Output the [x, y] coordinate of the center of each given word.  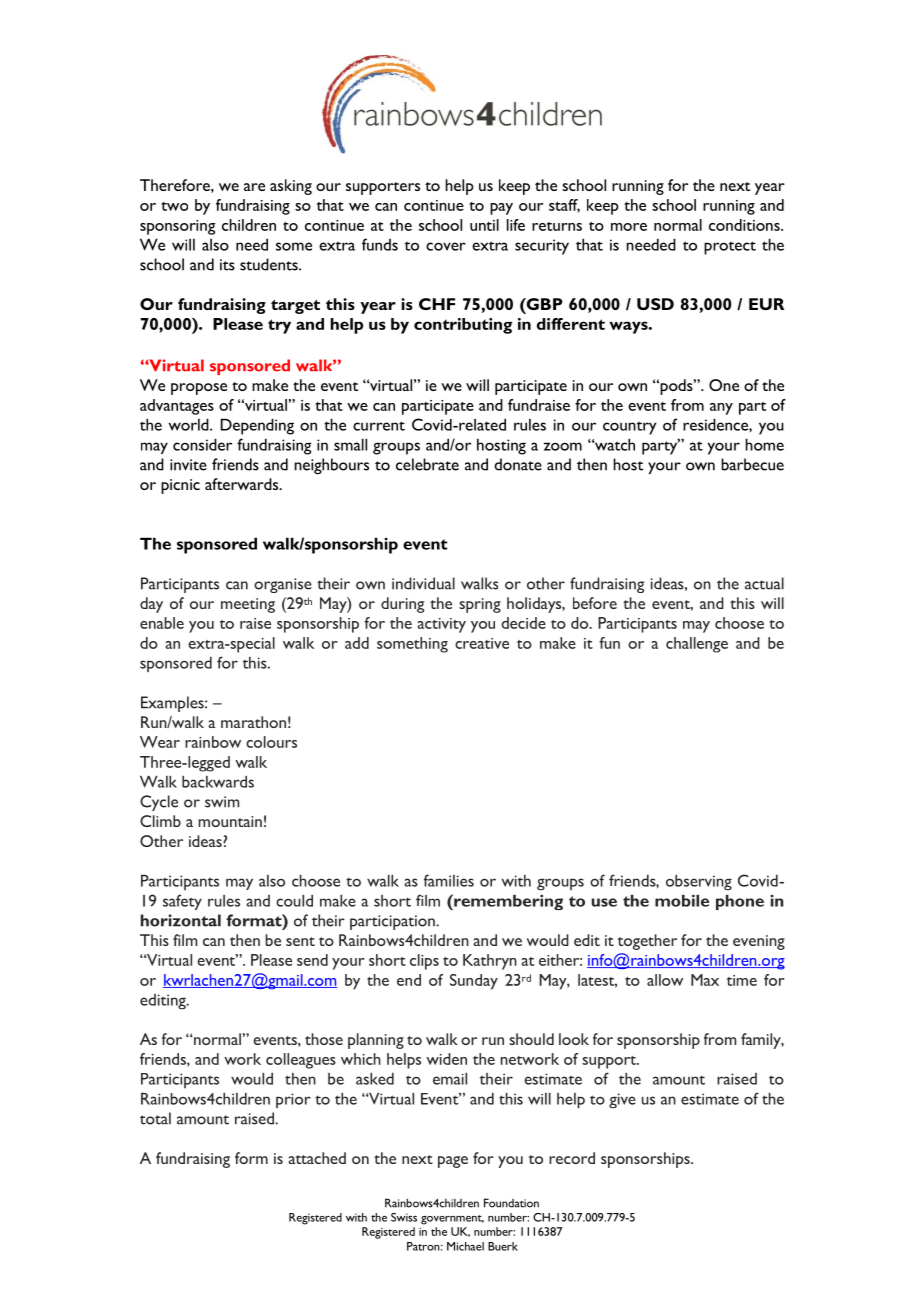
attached [317, 1158]
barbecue [752, 464]
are [254, 187]
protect [730, 248]
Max [705, 980]
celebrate [427, 464]
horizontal [181, 920]
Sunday [474, 982]
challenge [697, 645]
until [484, 225]
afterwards [243, 484]
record [572, 1158]
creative [482, 643]
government [452, 1220]
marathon [253, 722]
